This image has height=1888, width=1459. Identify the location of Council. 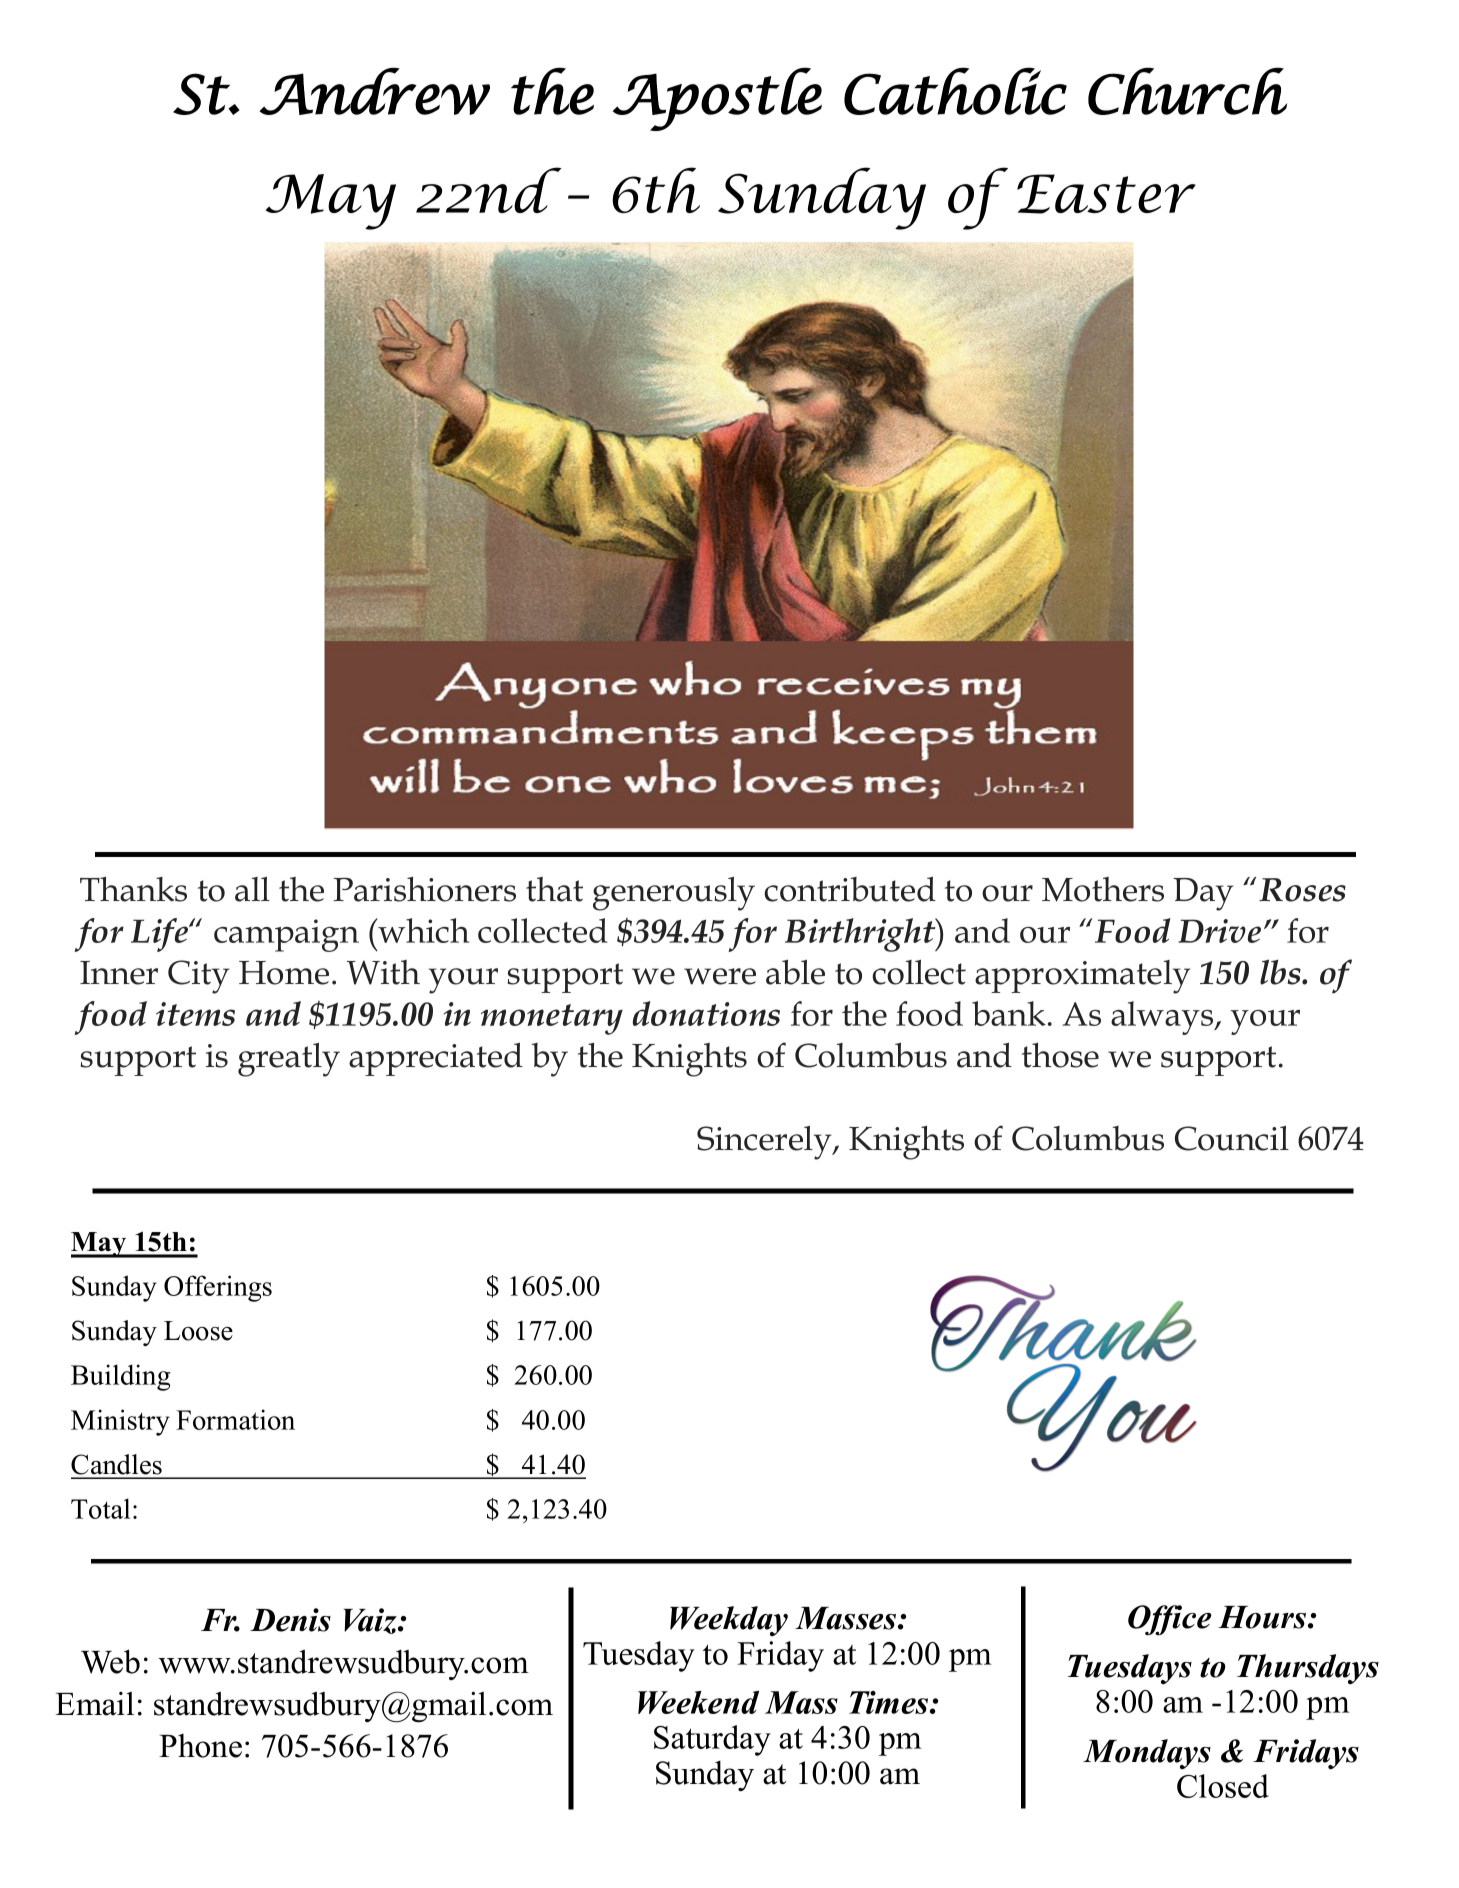
(1232, 1138).
